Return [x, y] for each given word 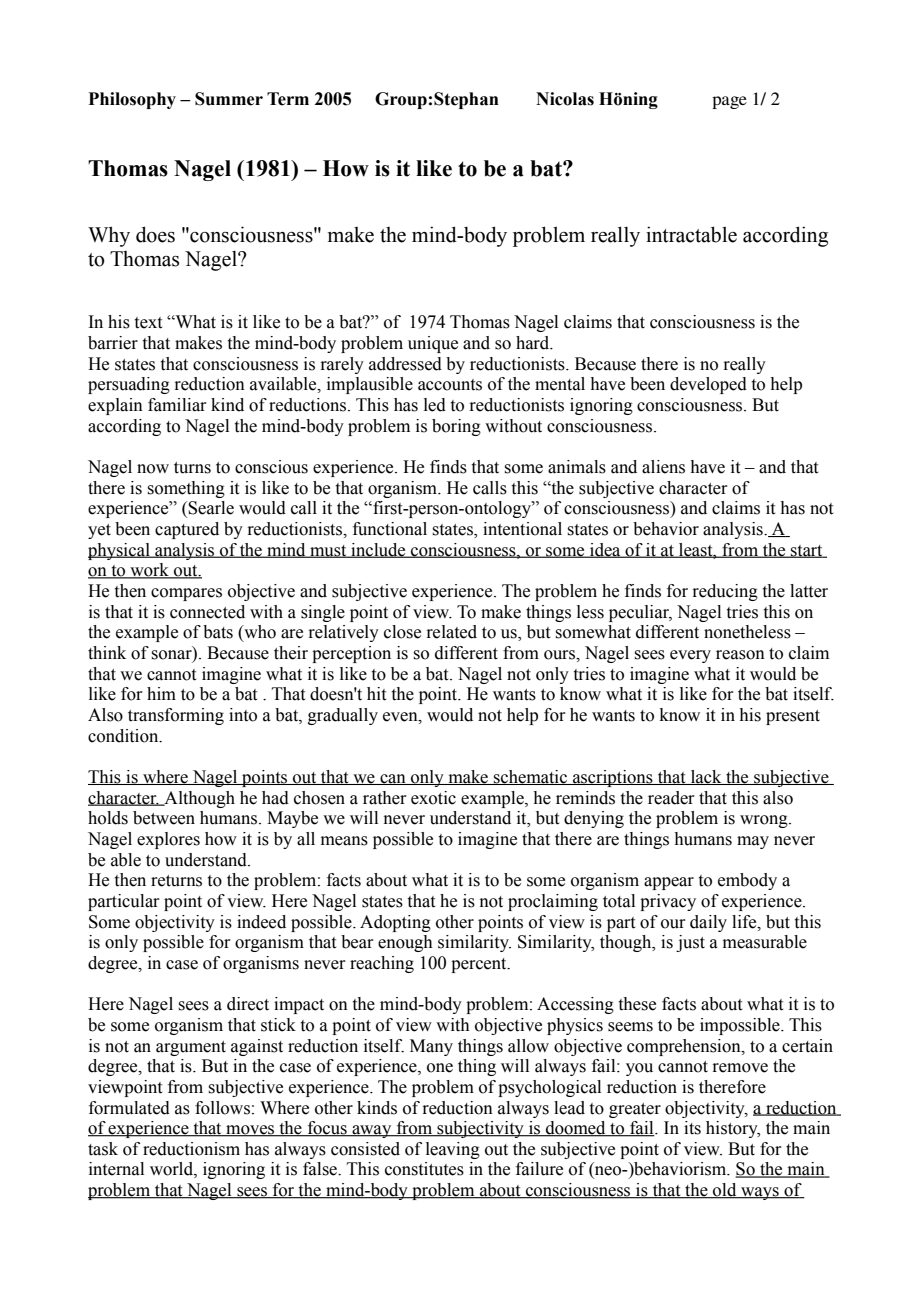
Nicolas [565, 99]
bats [218, 632]
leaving [453, 1150]
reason [740, 655]
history [733, 1129]
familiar [177, 405]
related [451, 632]
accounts [450, 385]
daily [708, 923]
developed [708, 385]
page [729, 102]
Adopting [395, 923]
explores [168, 840]
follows [222, 1108]
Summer [229, 99]
